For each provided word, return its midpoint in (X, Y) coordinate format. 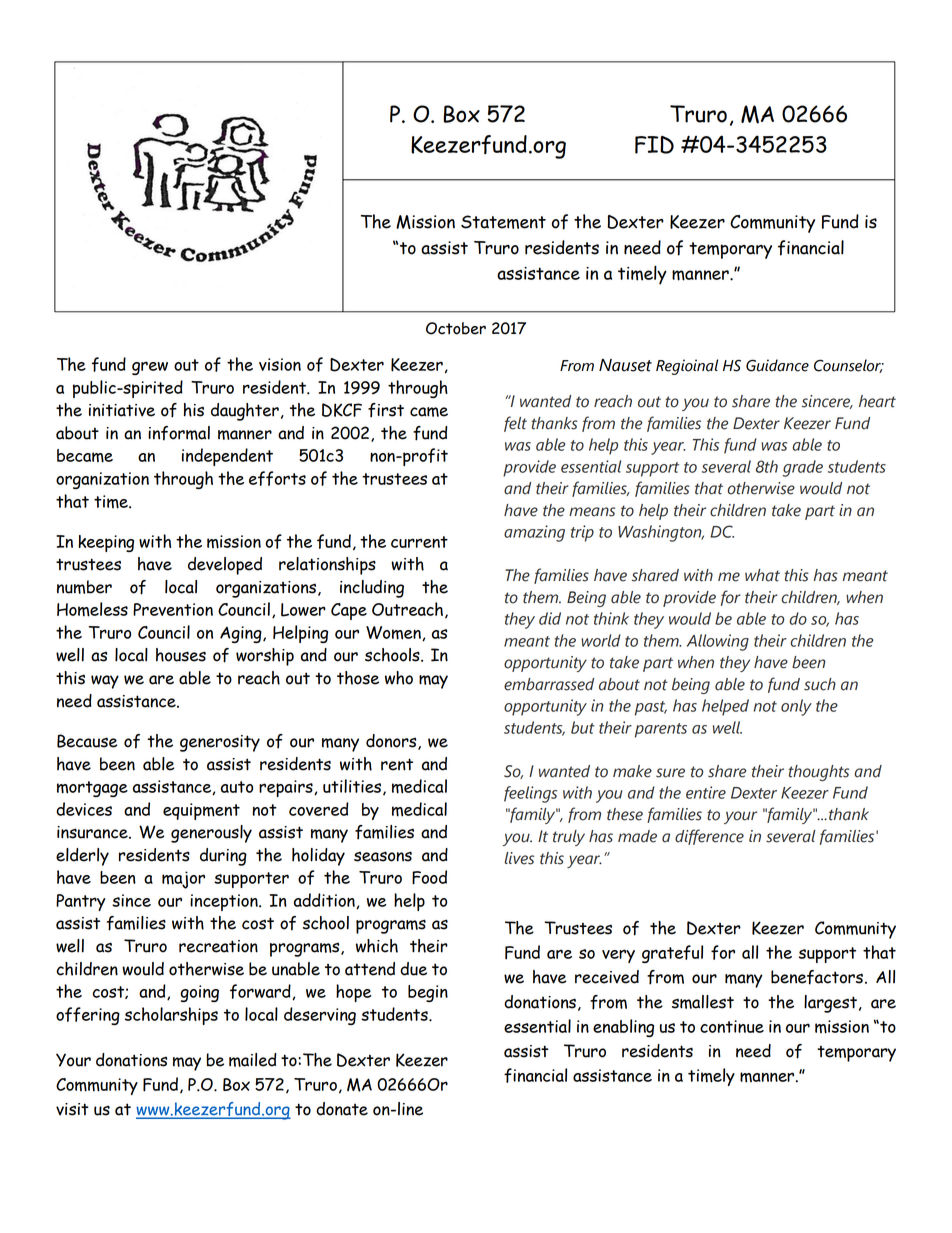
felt (515, 424)
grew (150, 368)
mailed (252, 1060)
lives (519, 858)
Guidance (777, 365)
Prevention (173, 609)
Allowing (718, 642)
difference (709, 837)
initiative (122, 410)
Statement (503, 222)
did (550, 618)
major (183, 880)
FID (654, 145)
